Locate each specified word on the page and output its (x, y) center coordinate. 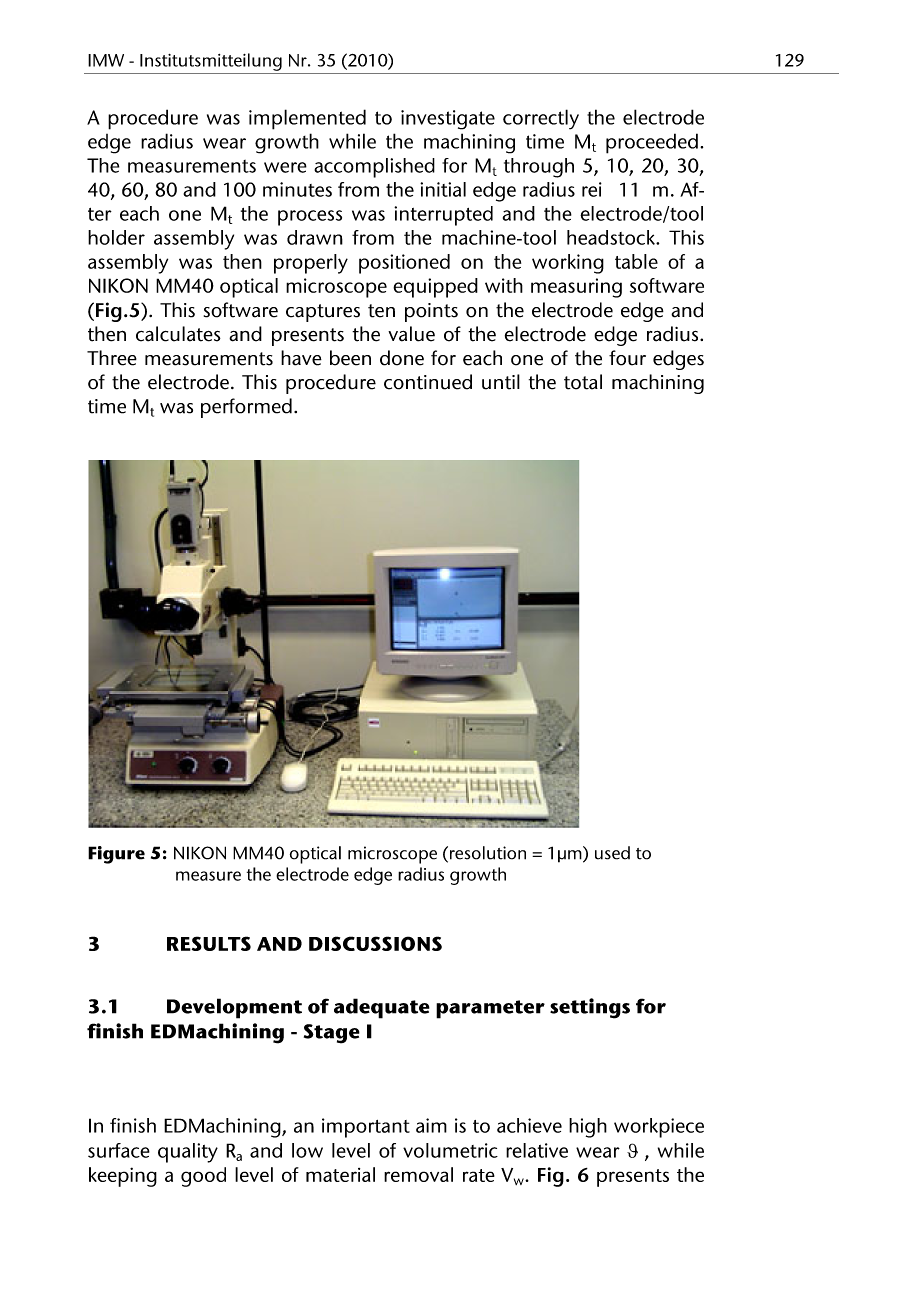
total (583, 382)
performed (246, 408)
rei (592, 189)
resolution (488, 853)
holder (116, 237)
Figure (116, 855)
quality (188, 1153)
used (612, 853)
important (366, 1128)
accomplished (374, 168)
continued (428, 382)
